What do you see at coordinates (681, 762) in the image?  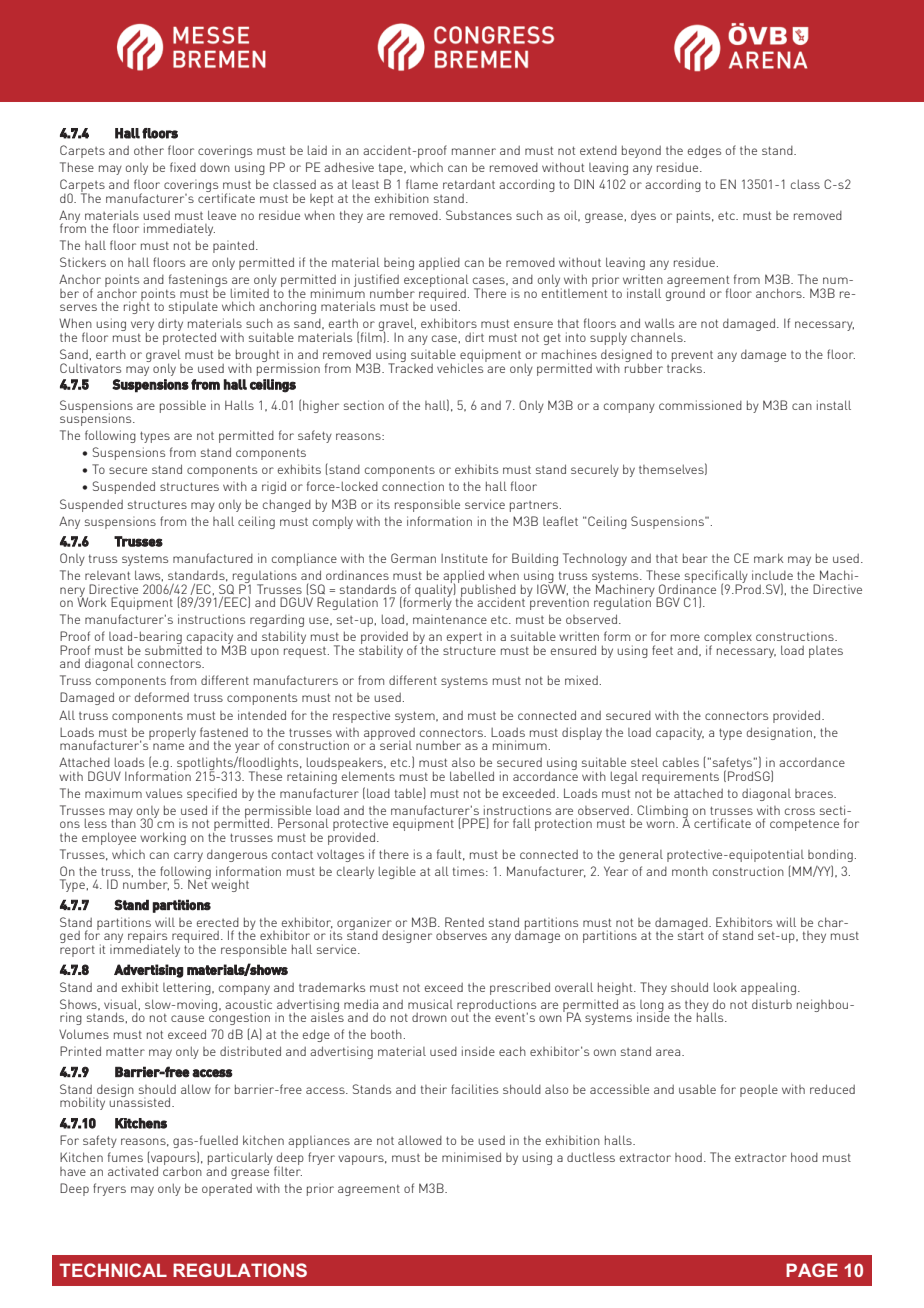 I see `cables` at bounding box center [681, 762].
